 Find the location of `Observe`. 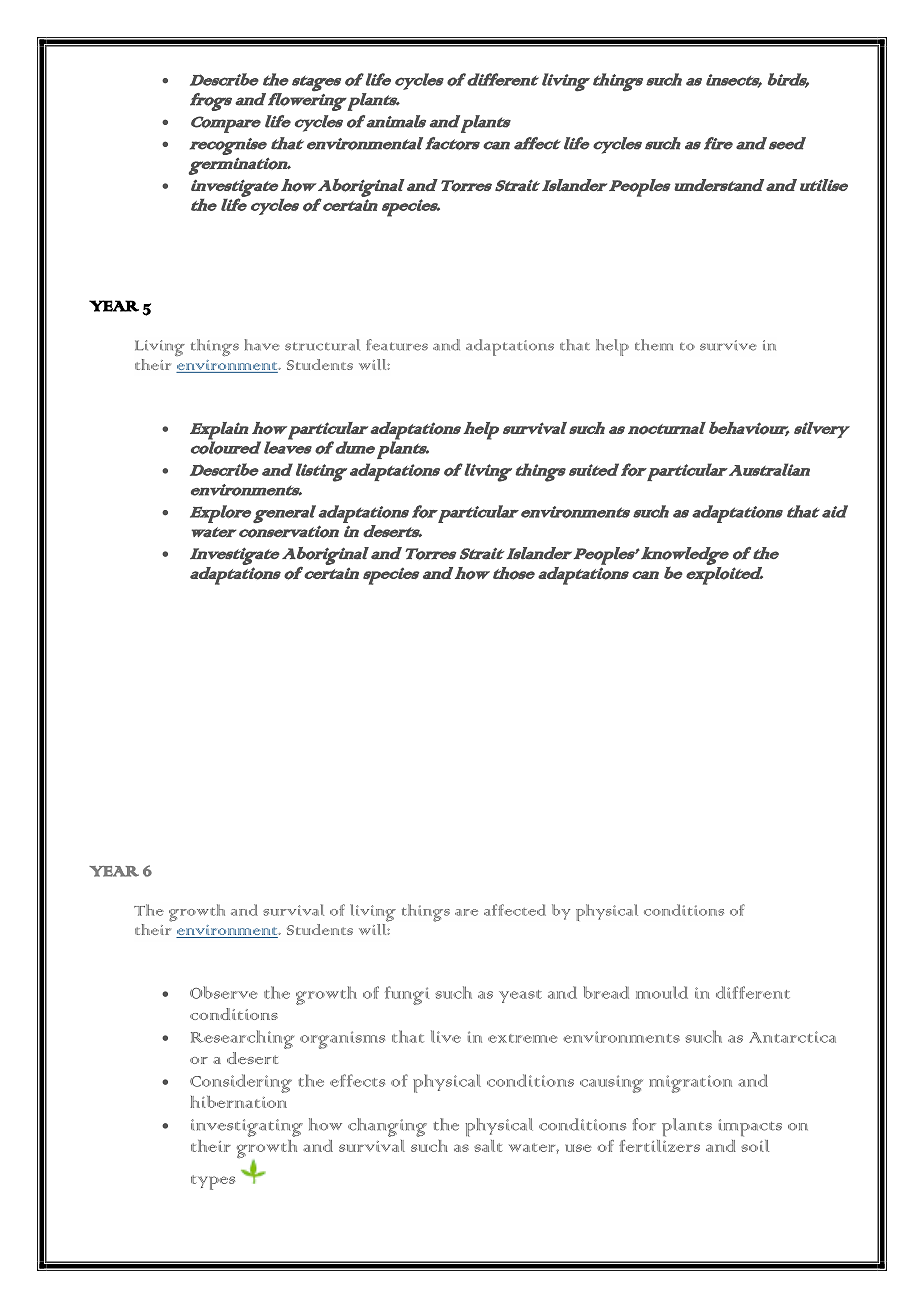

Observe is located at coordinates (223, 992).
